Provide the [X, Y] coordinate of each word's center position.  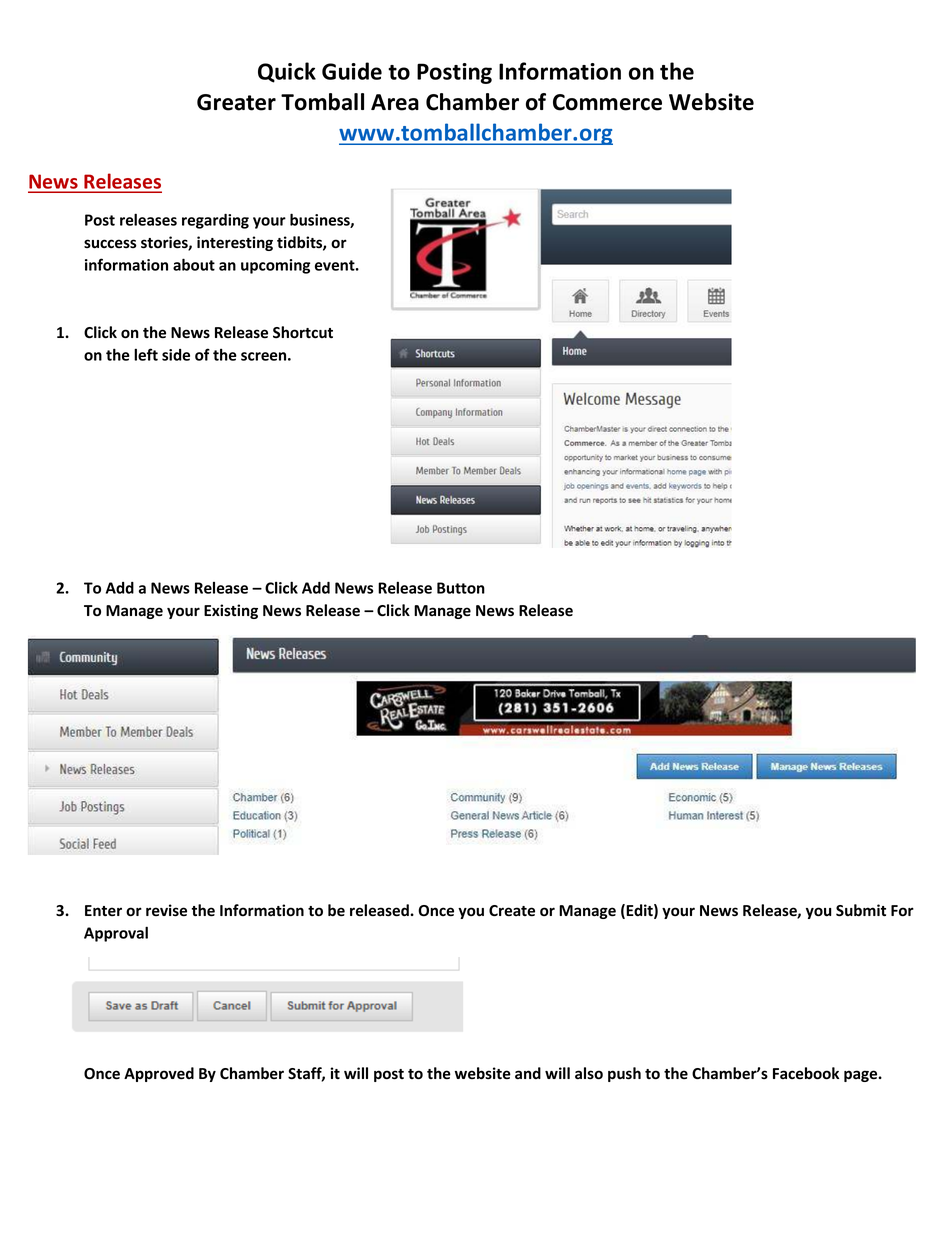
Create [512, 911]
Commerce [607, 102]
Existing [231, 611]
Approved [159, 1074]
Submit [861, 910]
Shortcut [303, 332]
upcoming [275, 266]
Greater [236, 102]
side [176, 355]
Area [395, 102]
